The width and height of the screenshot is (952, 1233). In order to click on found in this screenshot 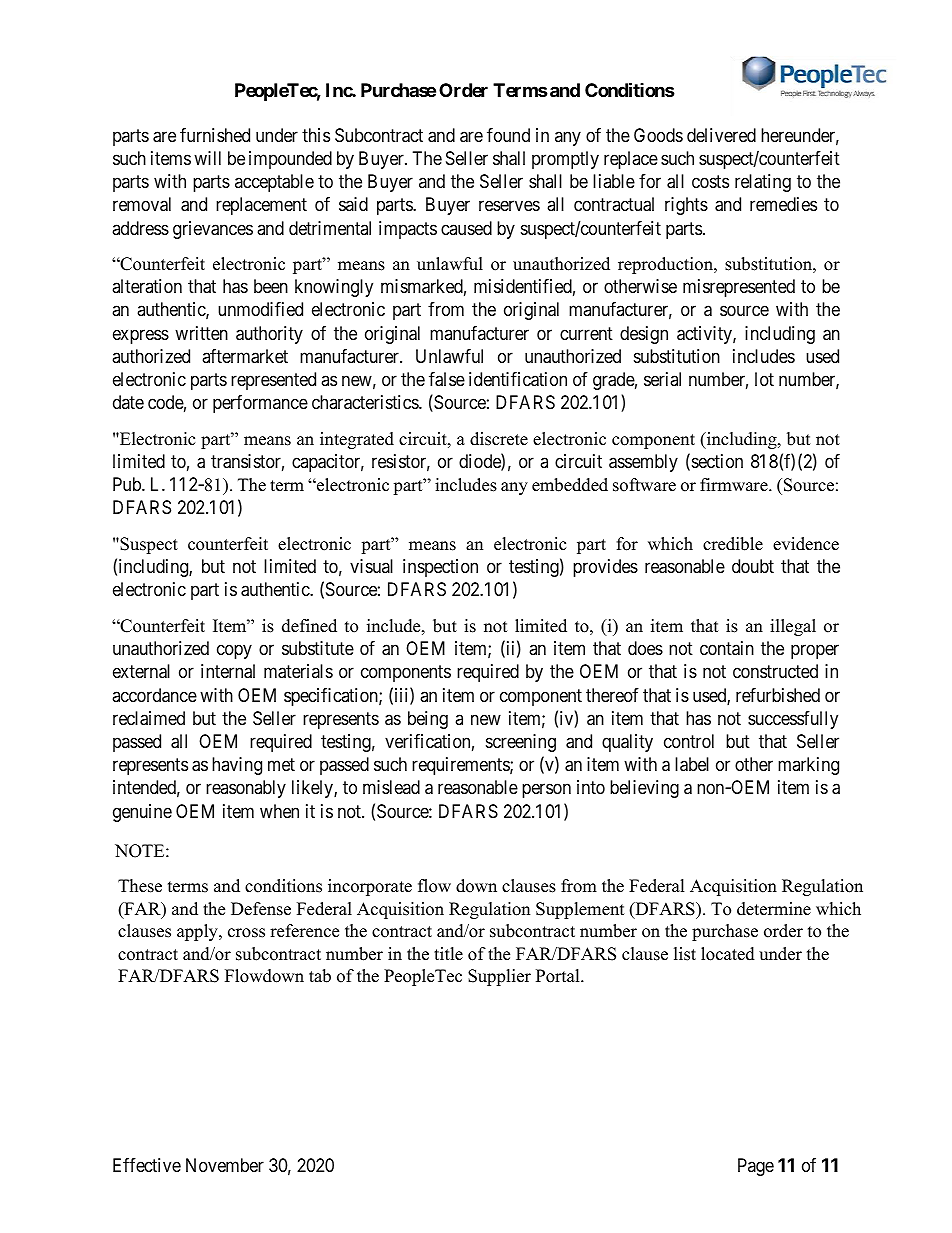, I will do `click(508, 135)`.
